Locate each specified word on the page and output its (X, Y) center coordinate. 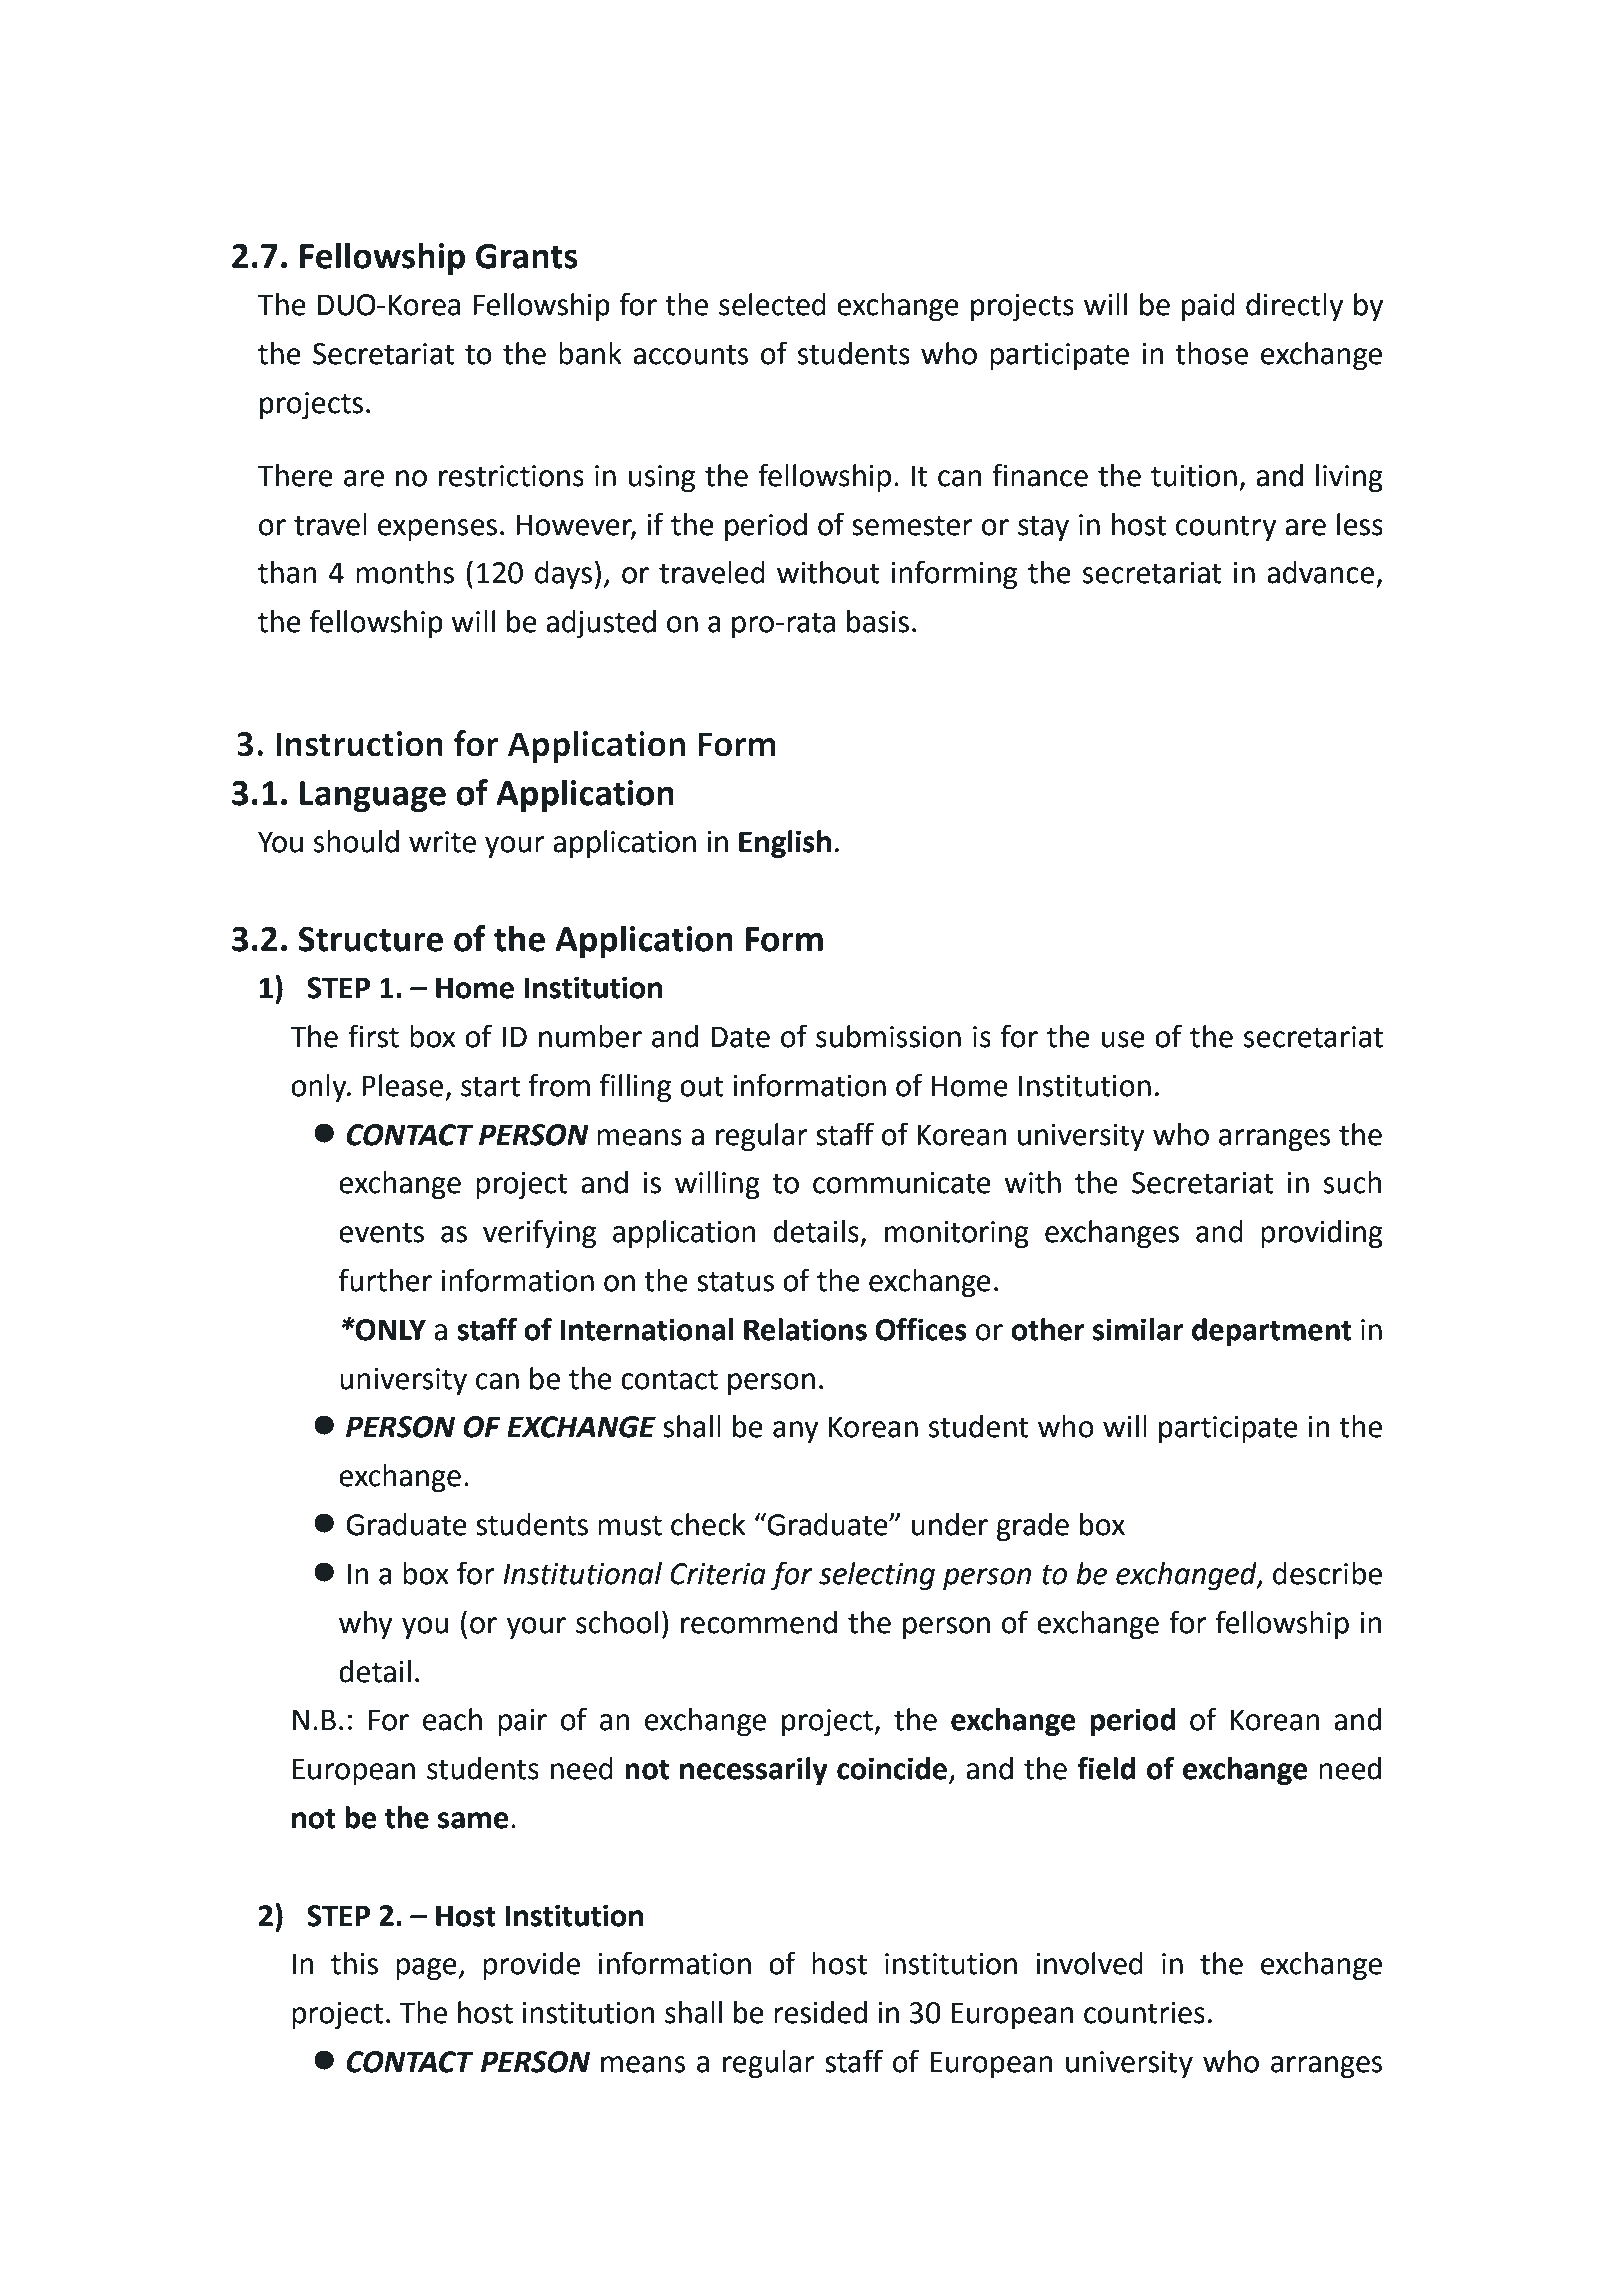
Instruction (359, 744)
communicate (902, 1183)
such (1353, 1182)
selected (772, 304)
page (426, 1969)
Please (402, 1085)
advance (1320, 572)
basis (878, 621)
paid (1208, 307)
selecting (877, 1576)
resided (820, 2012)
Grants (527, 256)
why (366, 1625)
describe (1327, 1573)
